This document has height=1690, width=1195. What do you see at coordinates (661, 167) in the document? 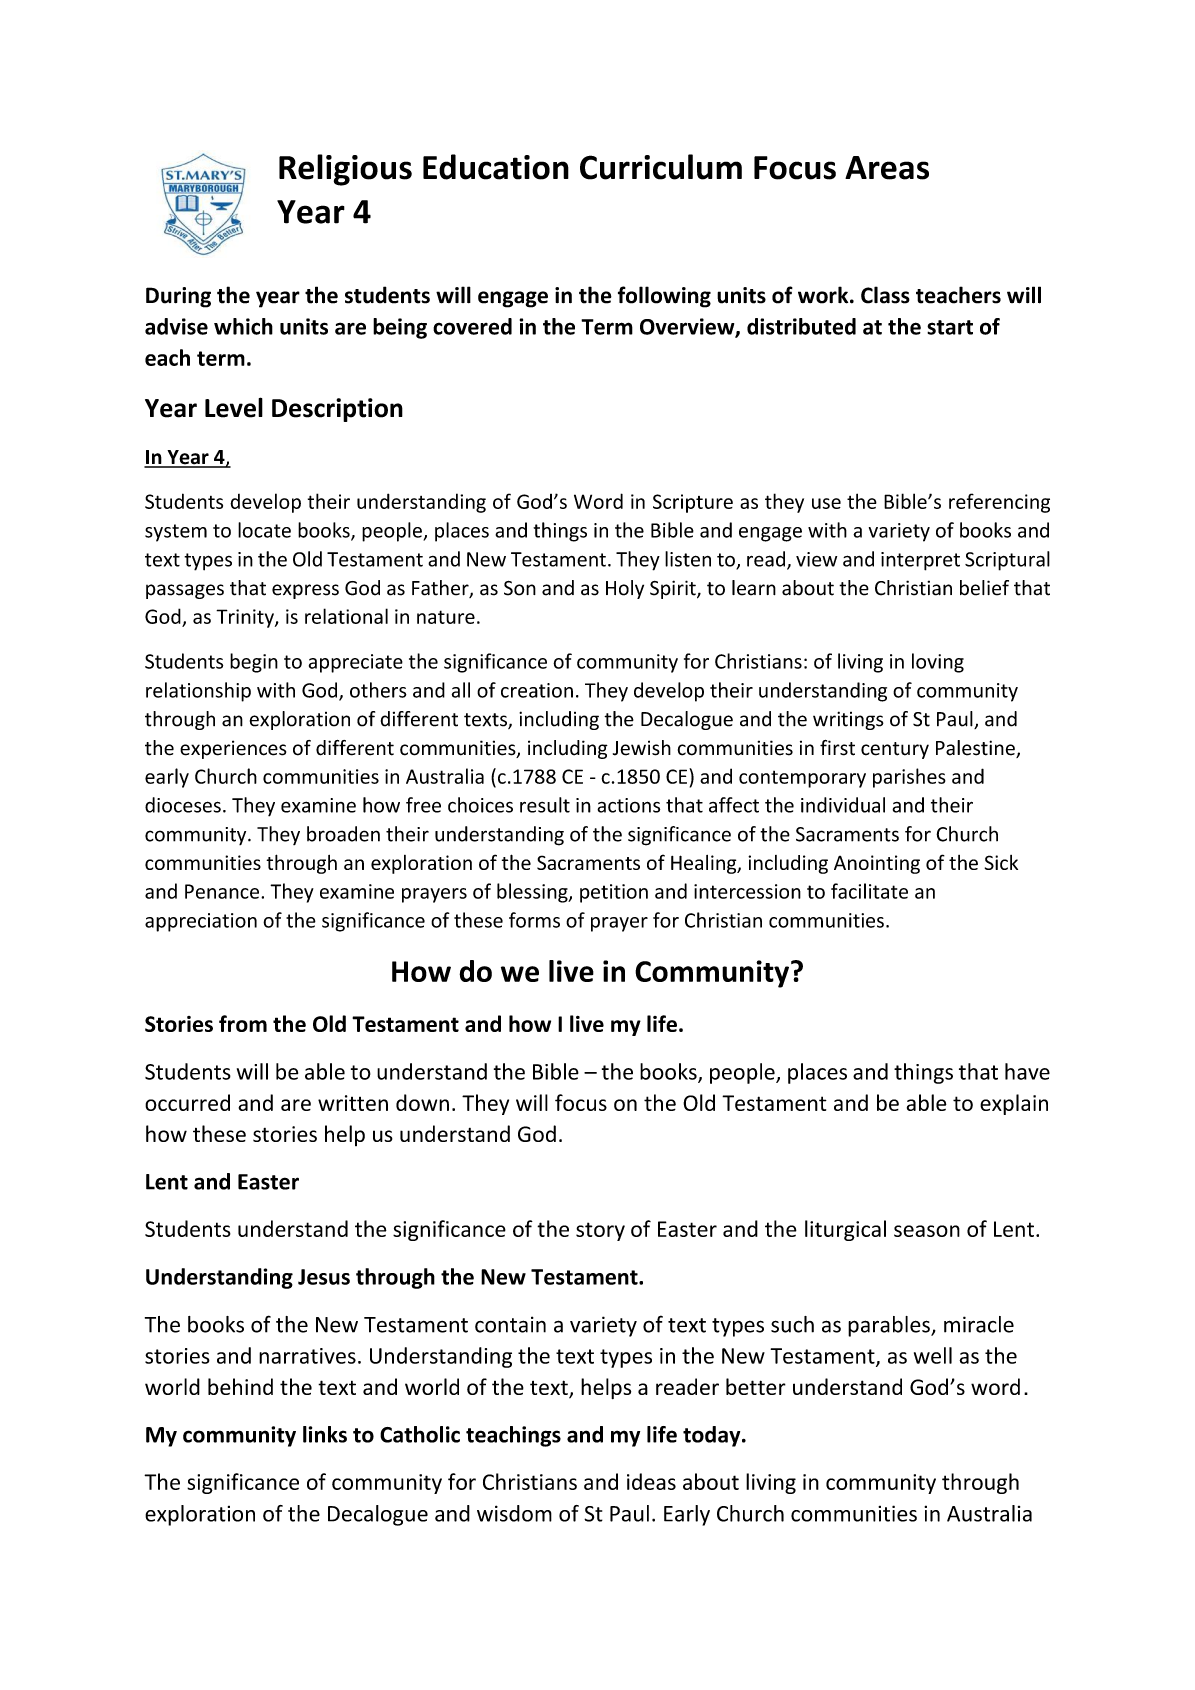
I see `Curriculum` at bounding box center [661, 167].
